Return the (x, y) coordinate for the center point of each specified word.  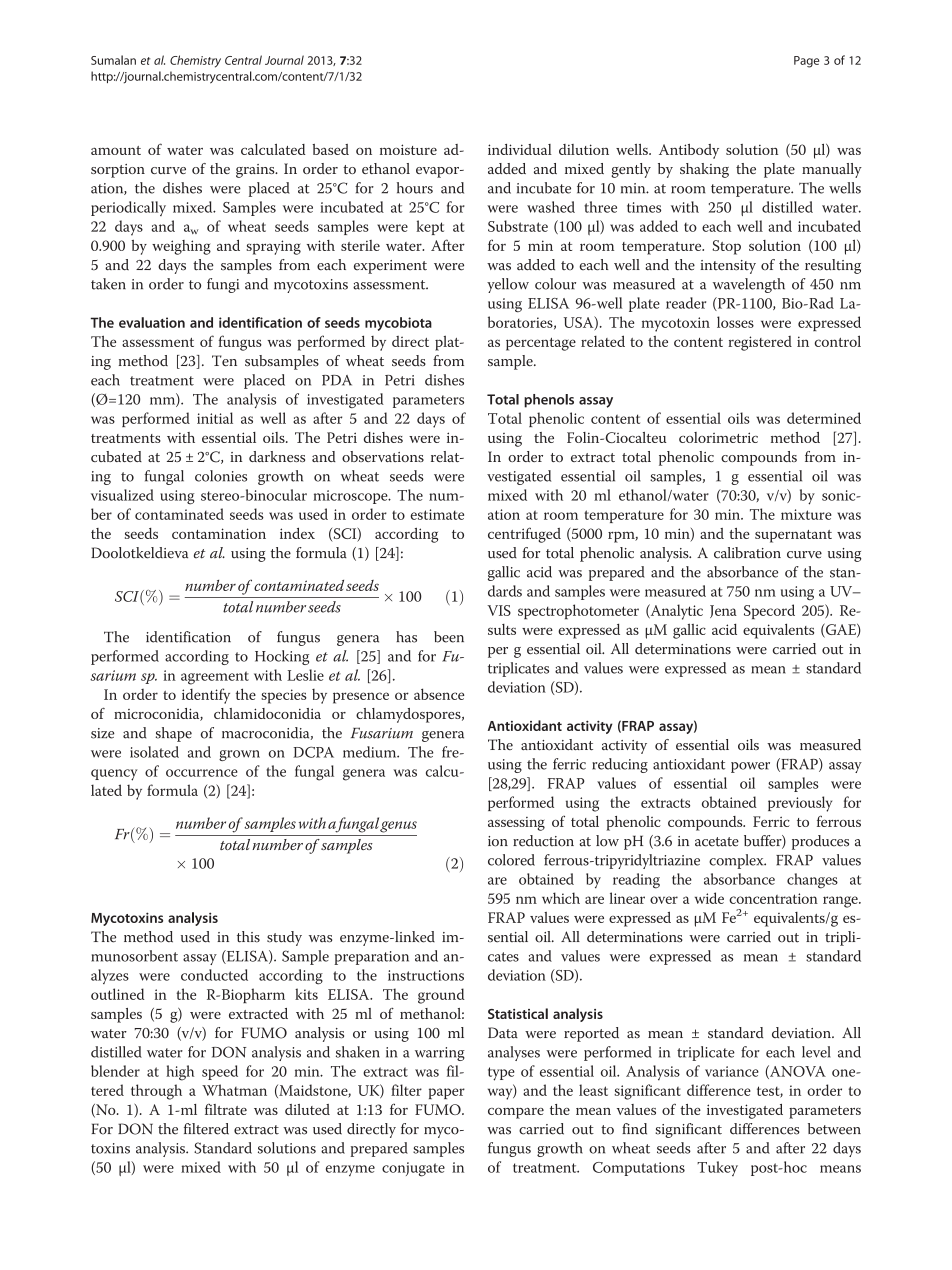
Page (806, 62)
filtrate (226, 1109)
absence (439, 694)
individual (520, 149)
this (248, 937)
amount (116, 150)
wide (709, 898)
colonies (221, 476)
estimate (437, 514)
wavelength (749, 285)
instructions (426, 975)
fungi (223, 285)
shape (174, 734)
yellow (508, 285)
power (750, 767)
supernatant (793, 536)
